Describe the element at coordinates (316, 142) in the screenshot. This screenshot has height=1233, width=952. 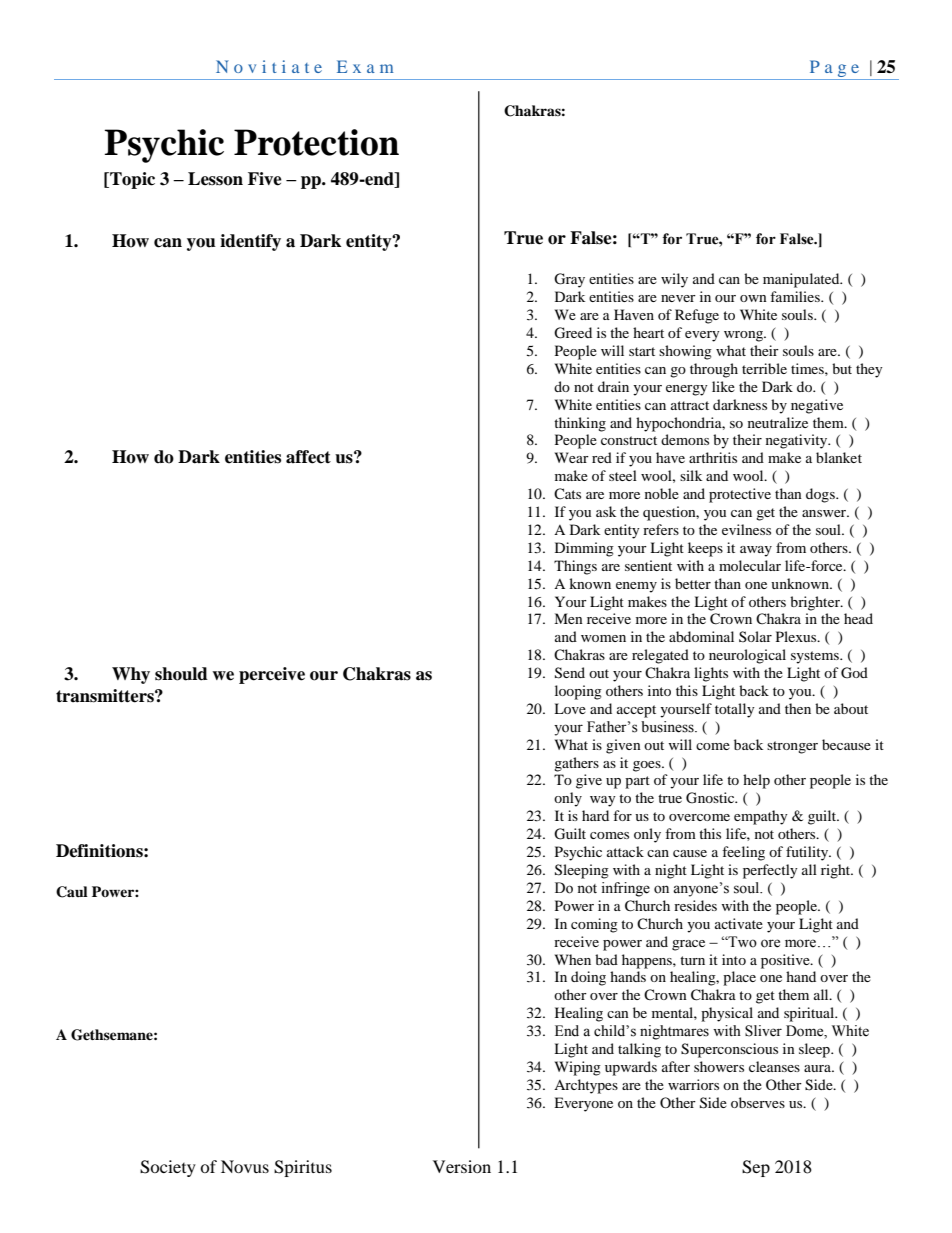
I see `Protection` at that location.
